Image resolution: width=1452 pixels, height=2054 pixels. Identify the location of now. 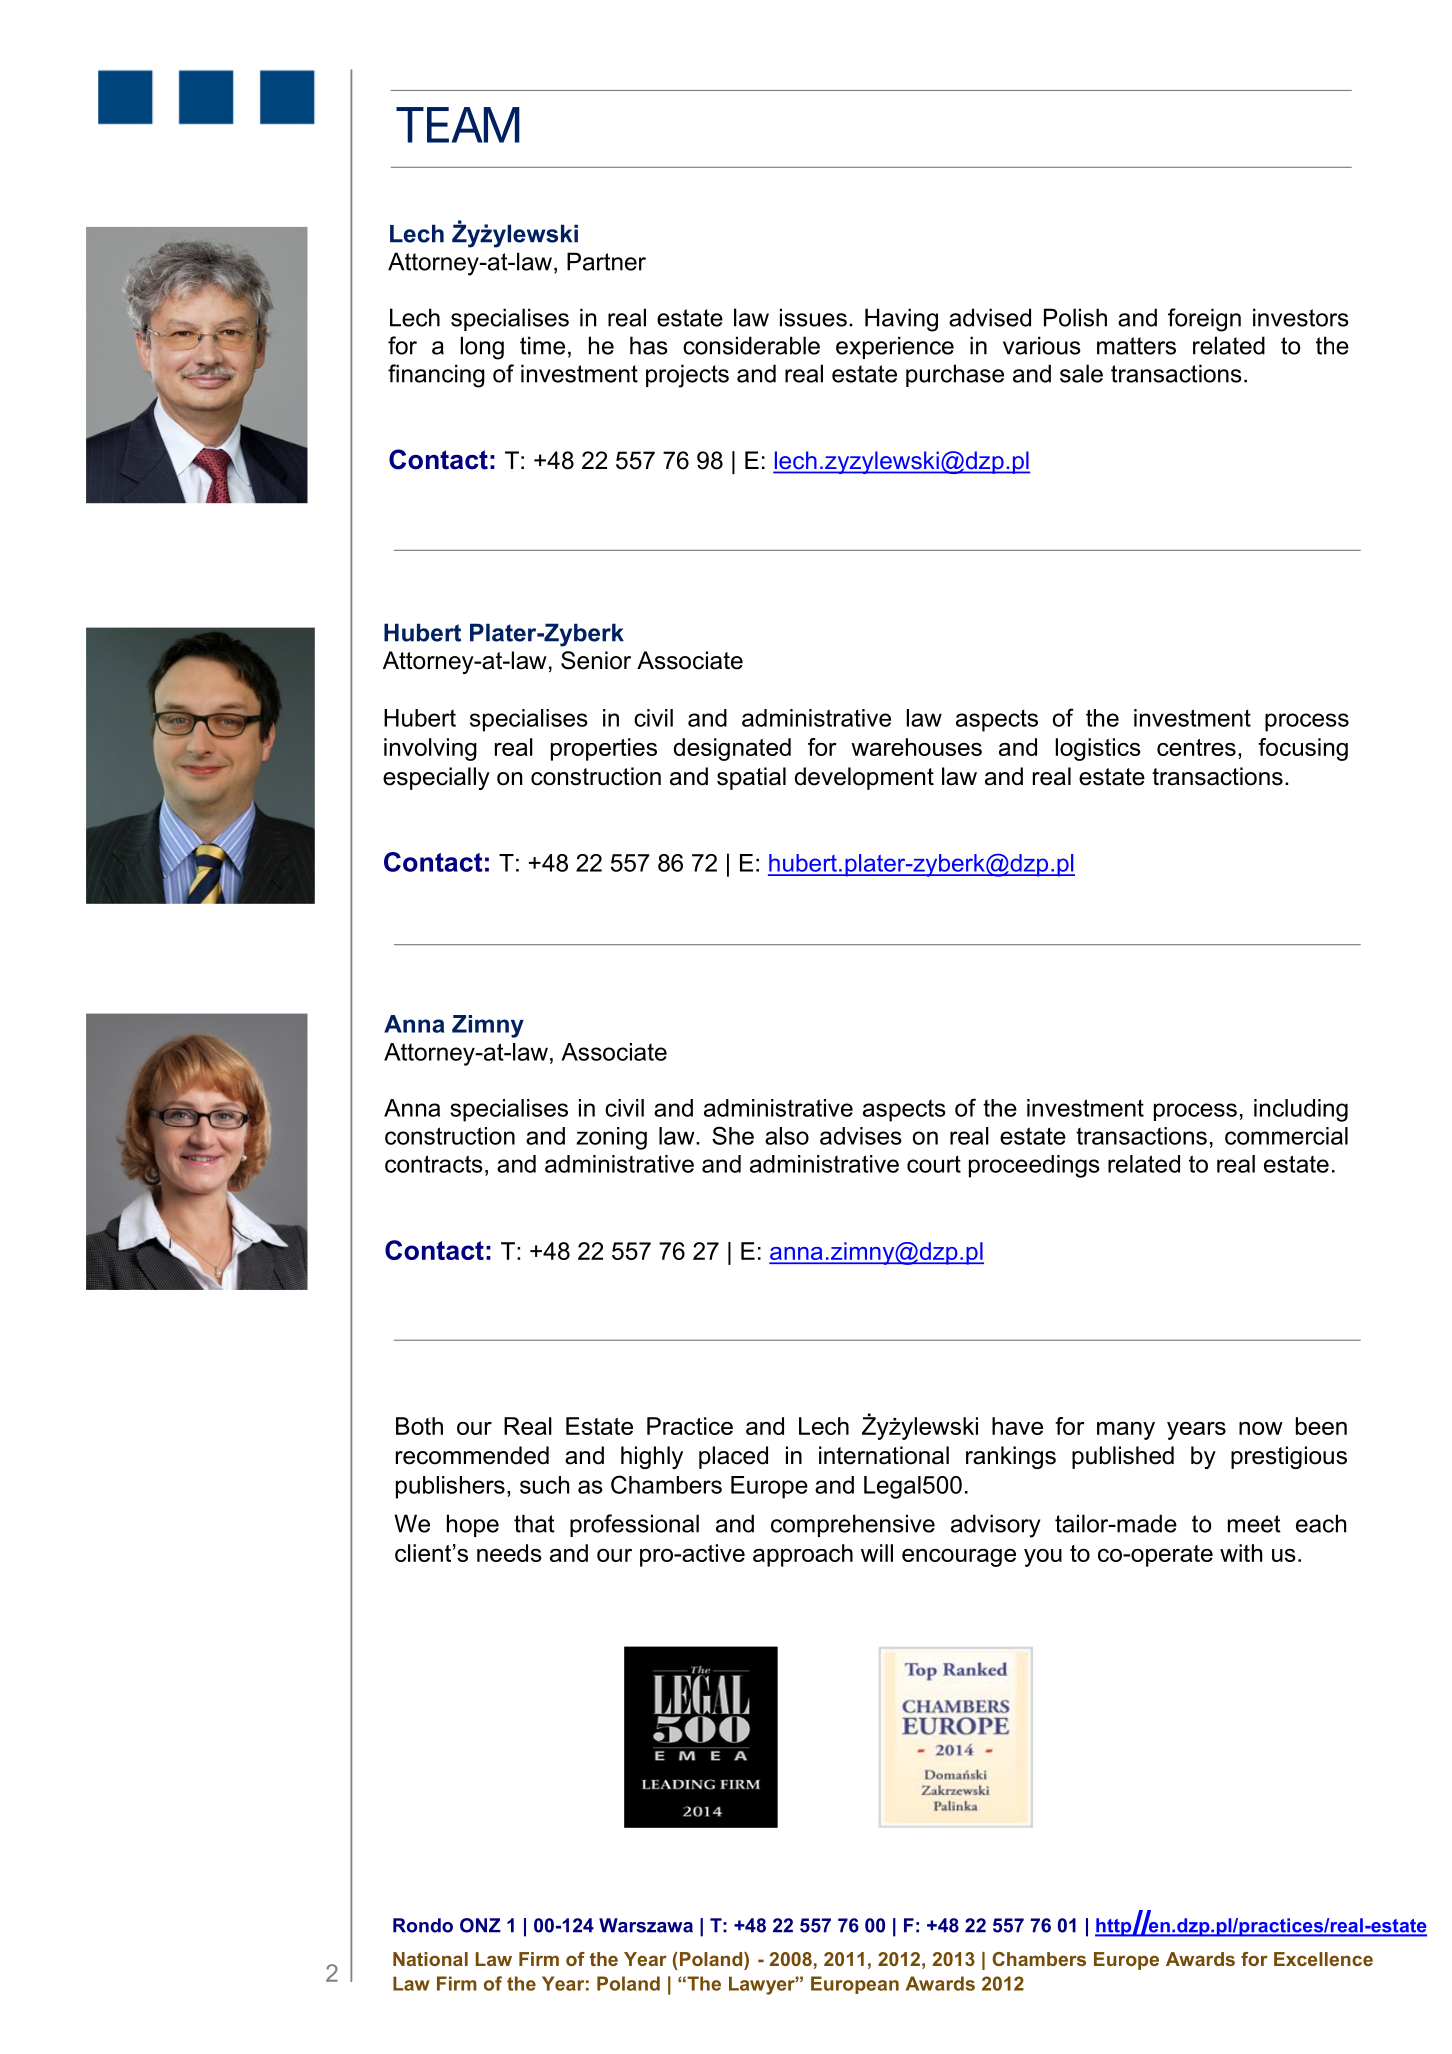
(1261, 1428).
